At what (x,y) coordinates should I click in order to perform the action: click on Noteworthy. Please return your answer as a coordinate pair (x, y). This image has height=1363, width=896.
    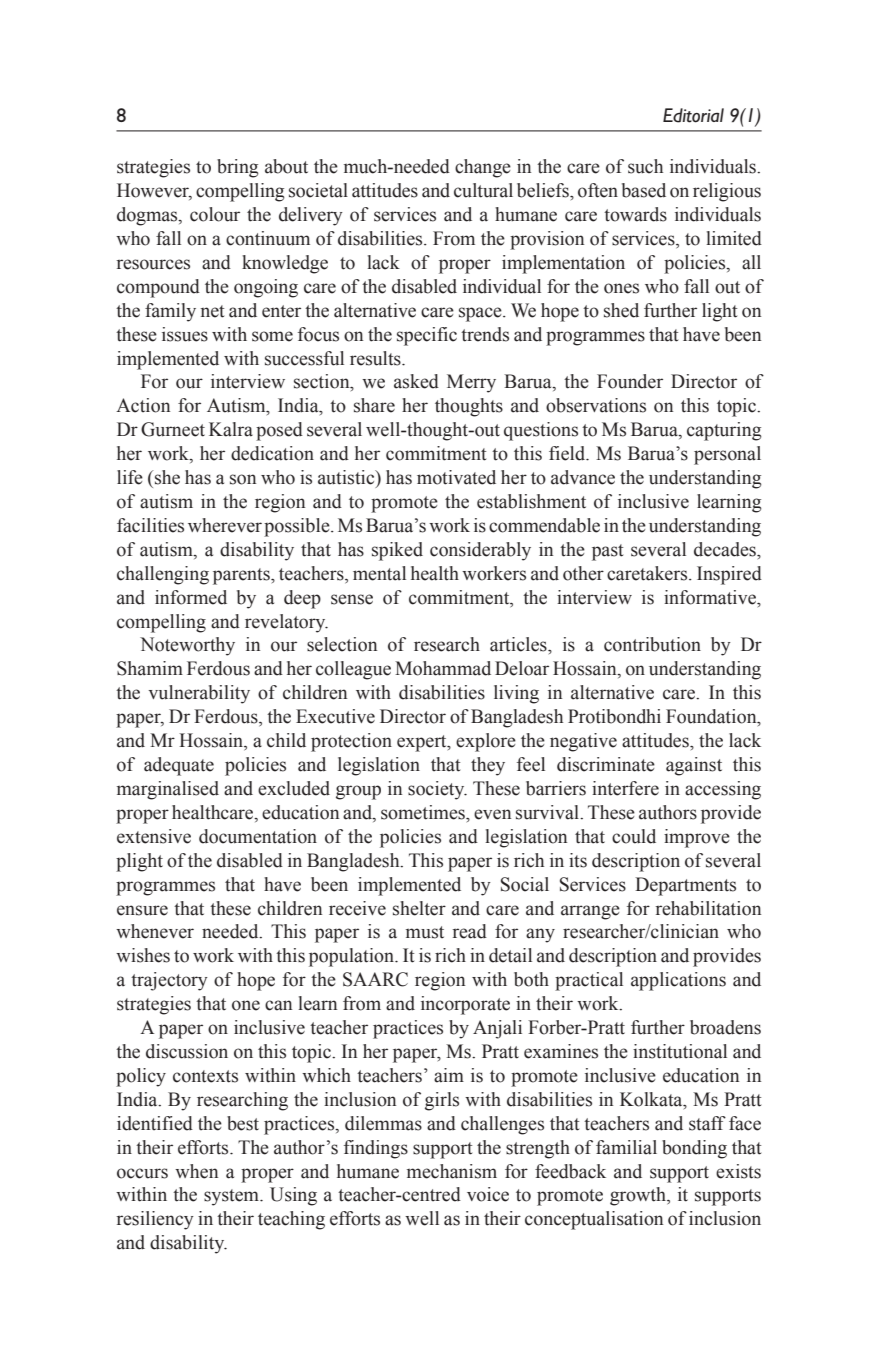
    Looking at the image, I should click on (187, 646).
